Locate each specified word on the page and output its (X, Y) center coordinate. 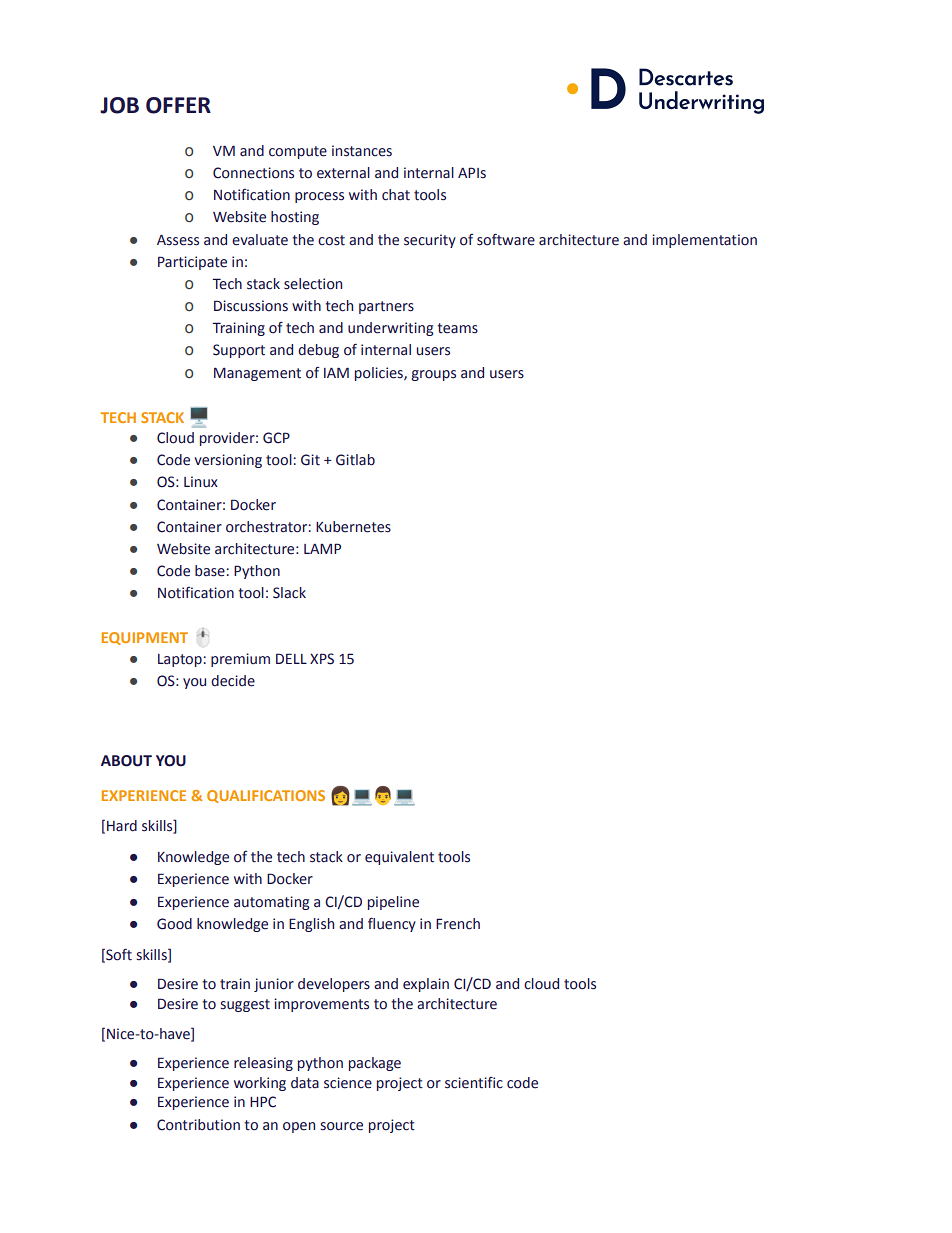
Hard (122, 826)
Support (239, 351)
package (375, 1064)
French (458, 924)
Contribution (198, 1125)
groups (433, 375)
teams (457, 328)
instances (362, 151)
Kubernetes (353, 527)
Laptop (180, 660)
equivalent (399, 858)
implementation (704, 241)
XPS (322, 659)
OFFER (178, 105)
